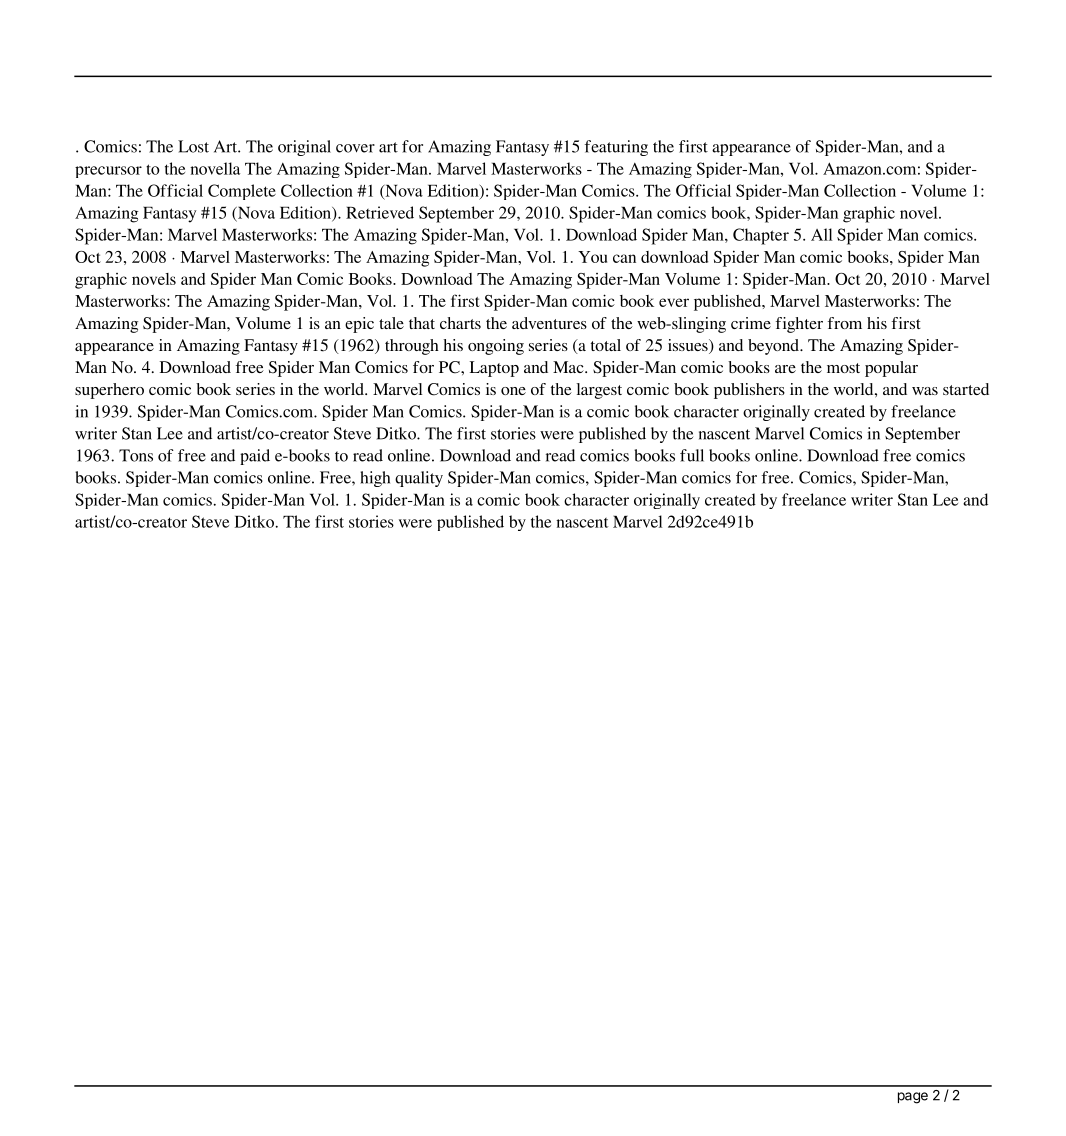  Describe the element at coordinates (419, 479) in the page. I see `quality` at that location.
